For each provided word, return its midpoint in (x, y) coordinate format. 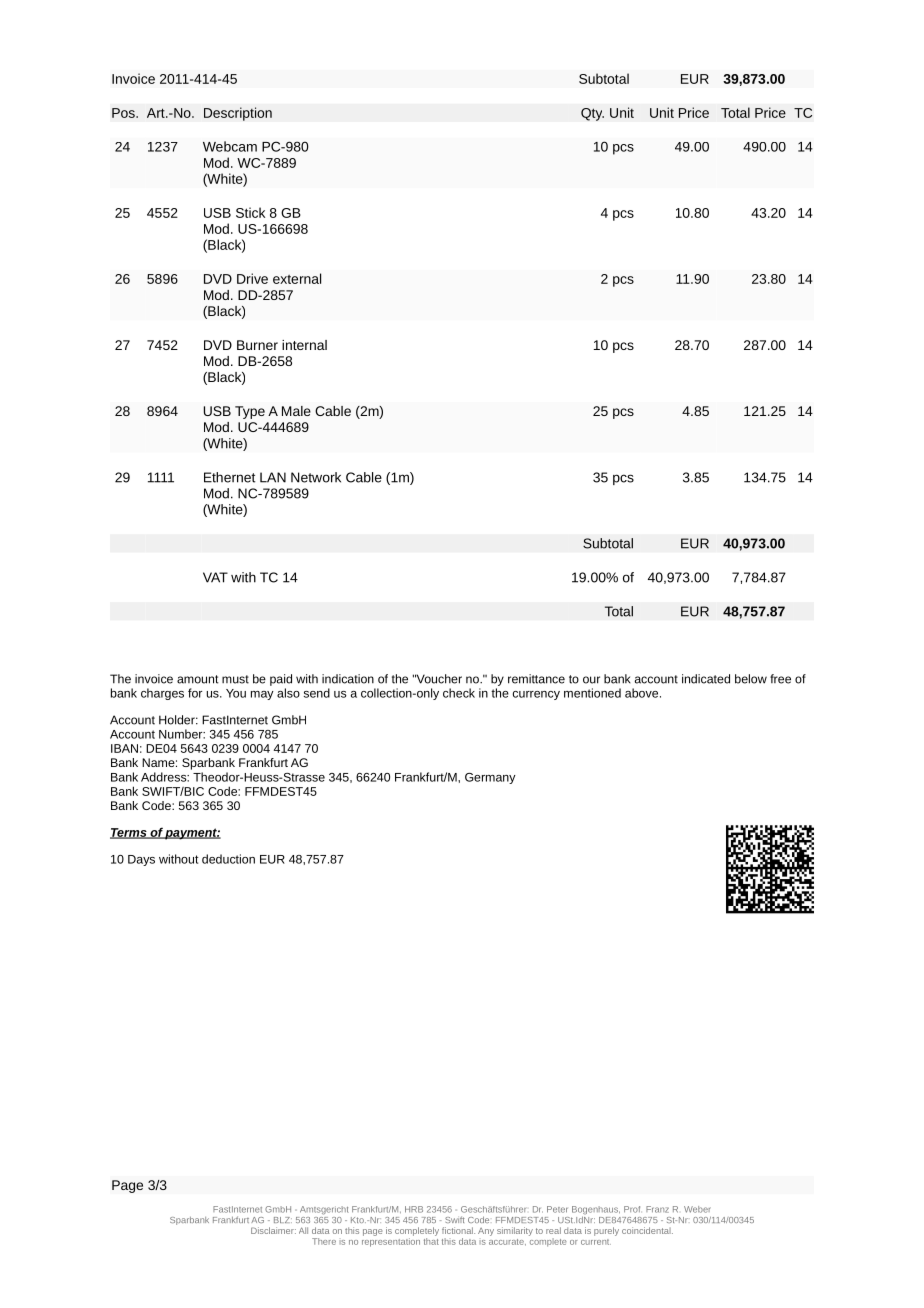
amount (198, 679)
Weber (697, 1209)
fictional (458, 1230)
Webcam (230, 146)
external (297, 278)
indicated (706, 679)
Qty (592, 114)
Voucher (438, 679)
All (303, 1230)
